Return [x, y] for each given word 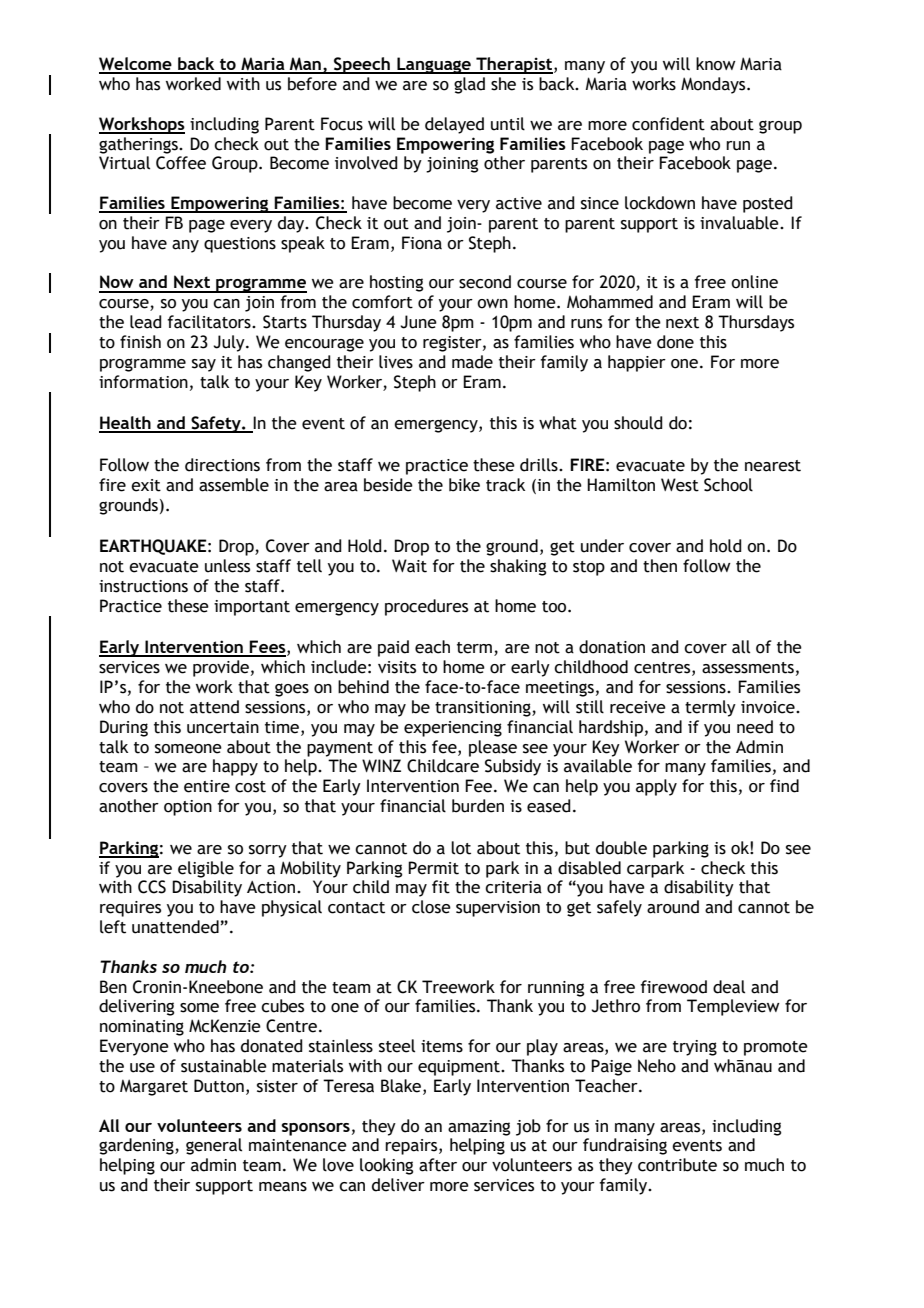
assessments [748, 668]
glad [469, 85]
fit [441, 887]
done [675, 342]
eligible [206, 869]
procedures [426, 607]
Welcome [136, 65]
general [214, 1146]
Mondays [714, 85]
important [252, 608]
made [472, 362]
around [673, 907]
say [204, 365]
